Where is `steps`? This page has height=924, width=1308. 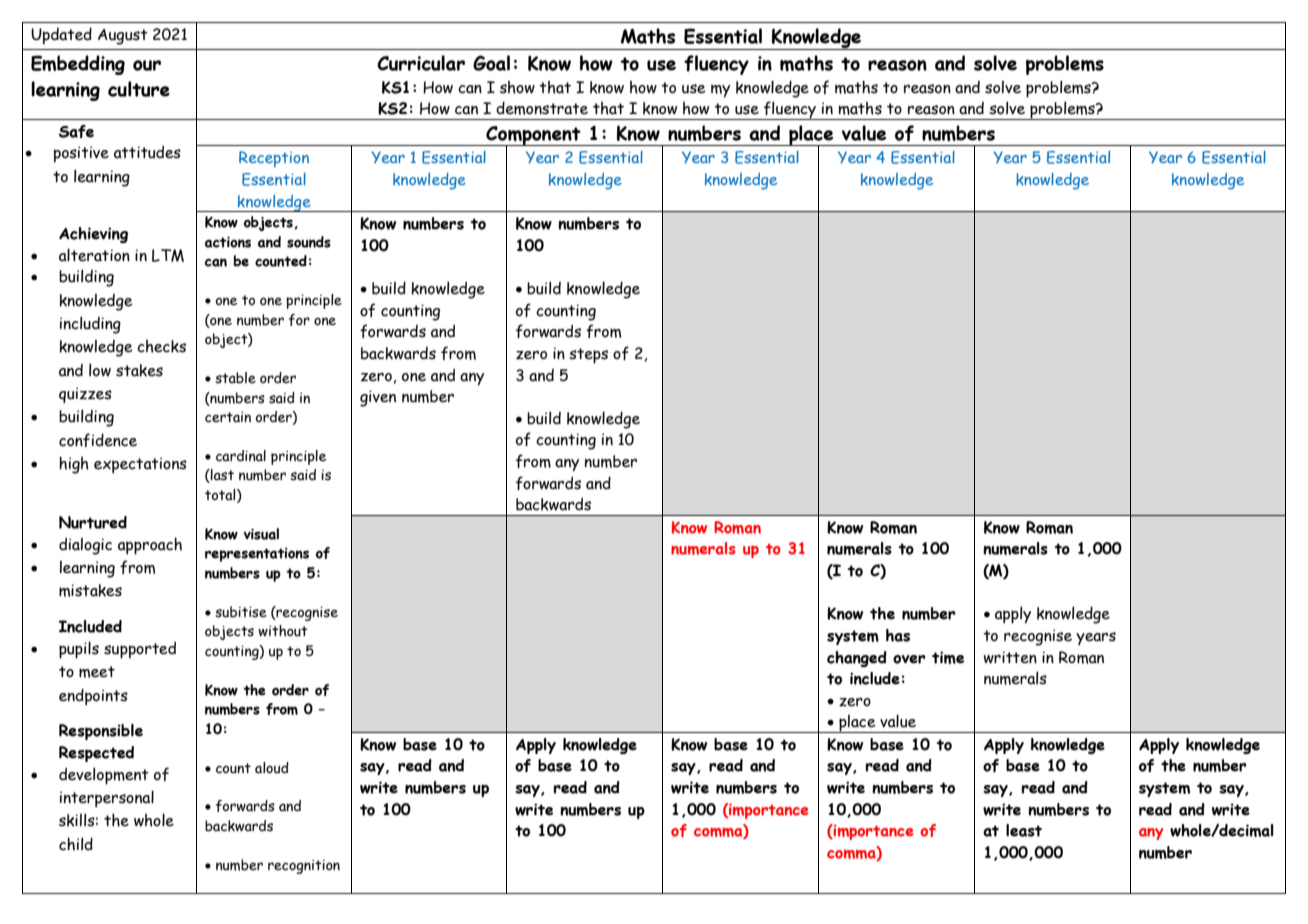
steps is located at coordinates (588, 356).
